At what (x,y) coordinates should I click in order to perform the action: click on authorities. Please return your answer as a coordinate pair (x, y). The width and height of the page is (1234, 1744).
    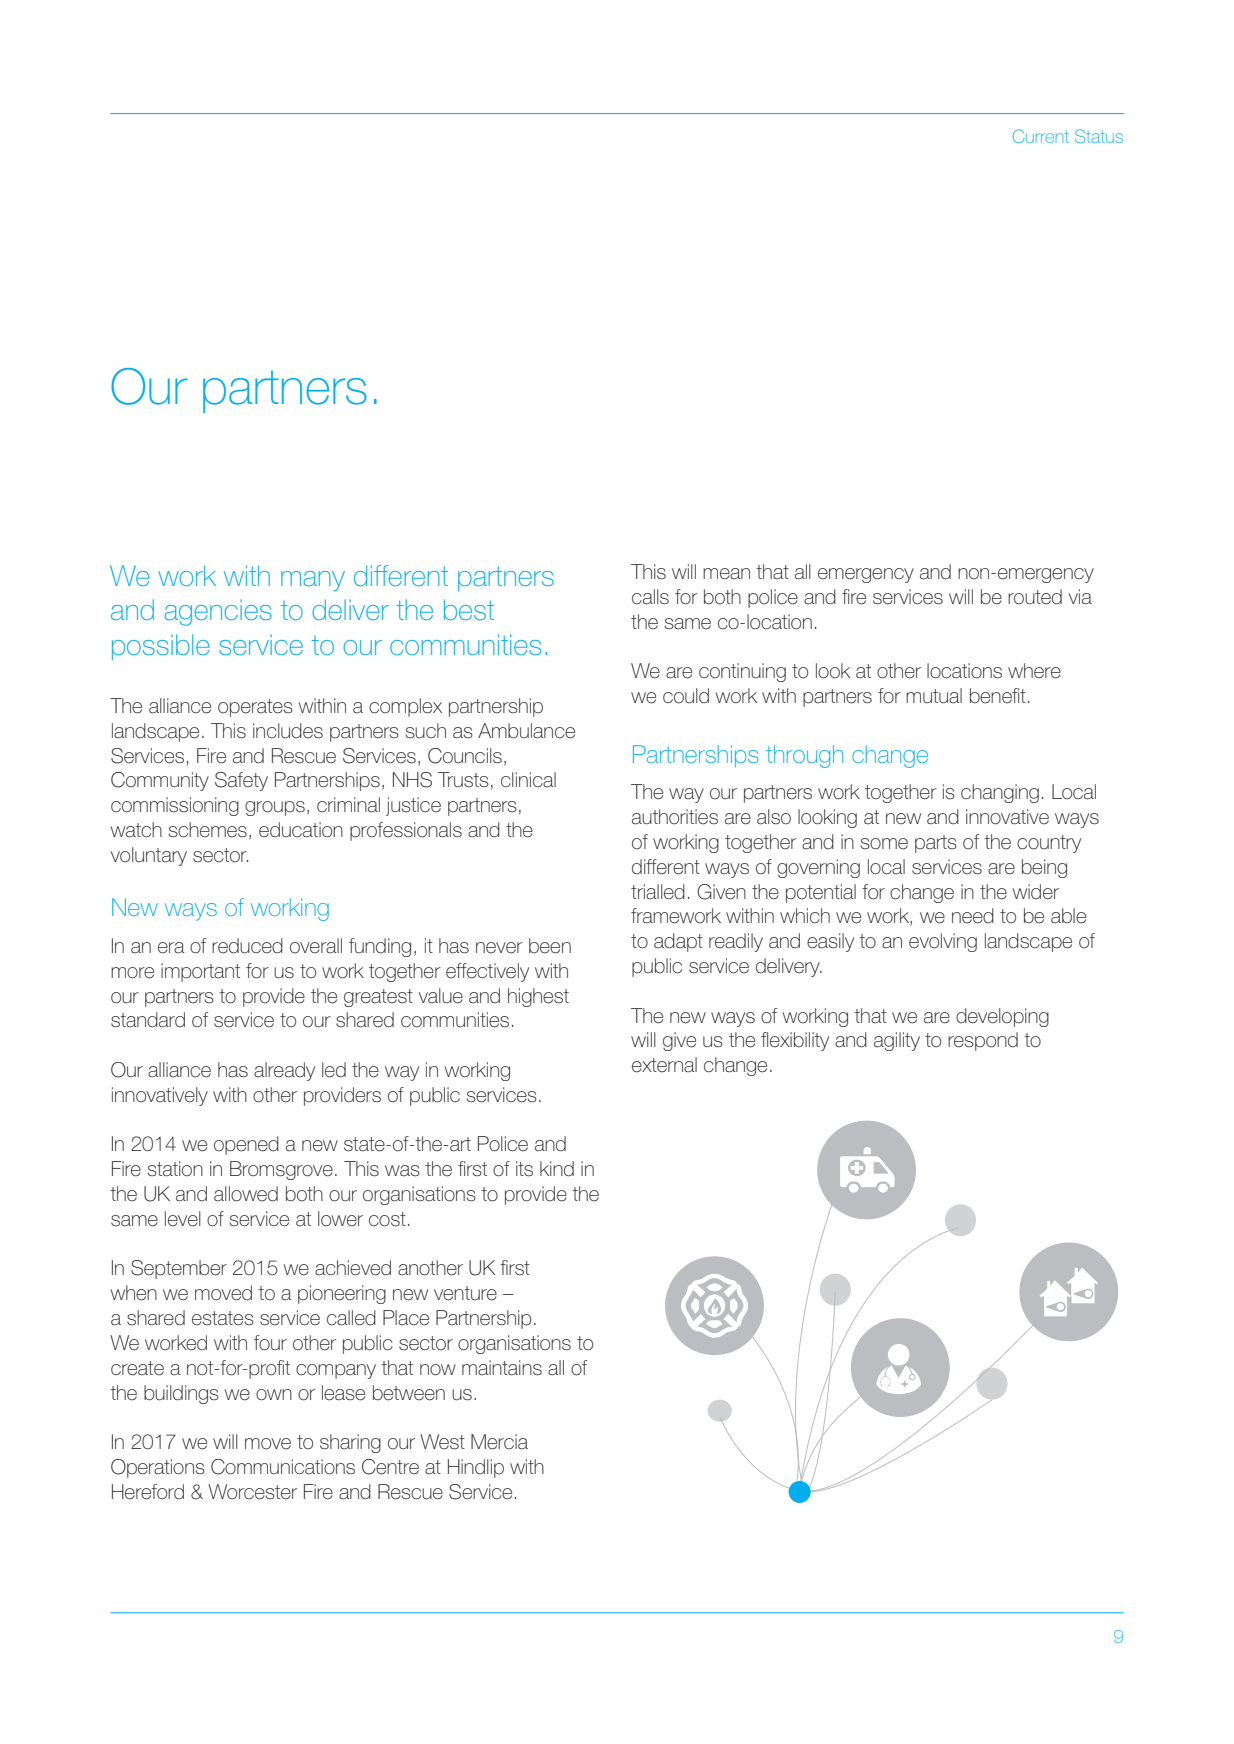
    Looking at the image, I should click on (675, 817).
